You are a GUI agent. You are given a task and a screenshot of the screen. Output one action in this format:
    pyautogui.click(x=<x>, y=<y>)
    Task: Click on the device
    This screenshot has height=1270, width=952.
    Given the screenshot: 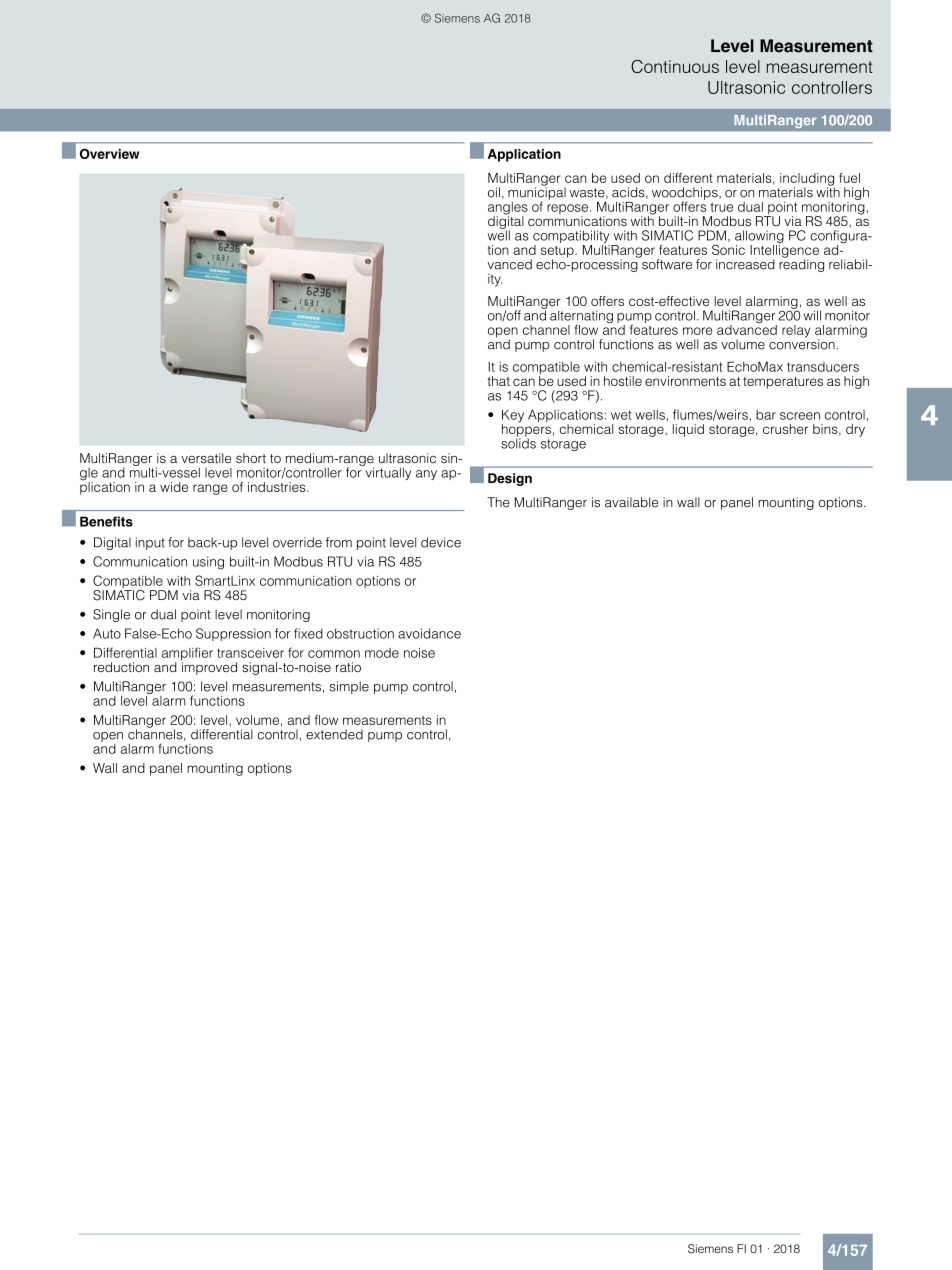 What is the action you would take?
    pyautogui.click(x=441, y=542)
